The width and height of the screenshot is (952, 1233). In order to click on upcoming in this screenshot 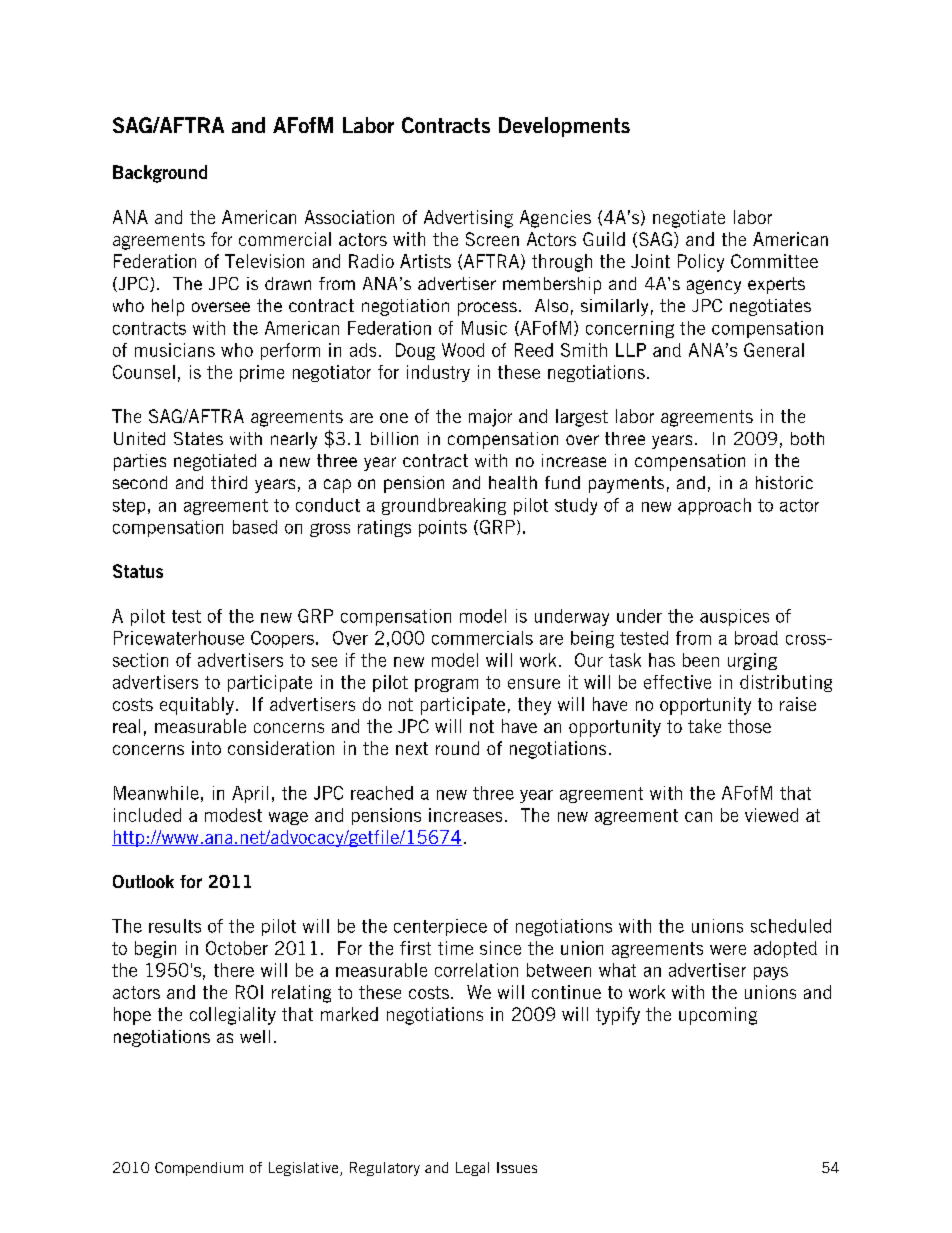, I will do `click(718, 1016)`.
